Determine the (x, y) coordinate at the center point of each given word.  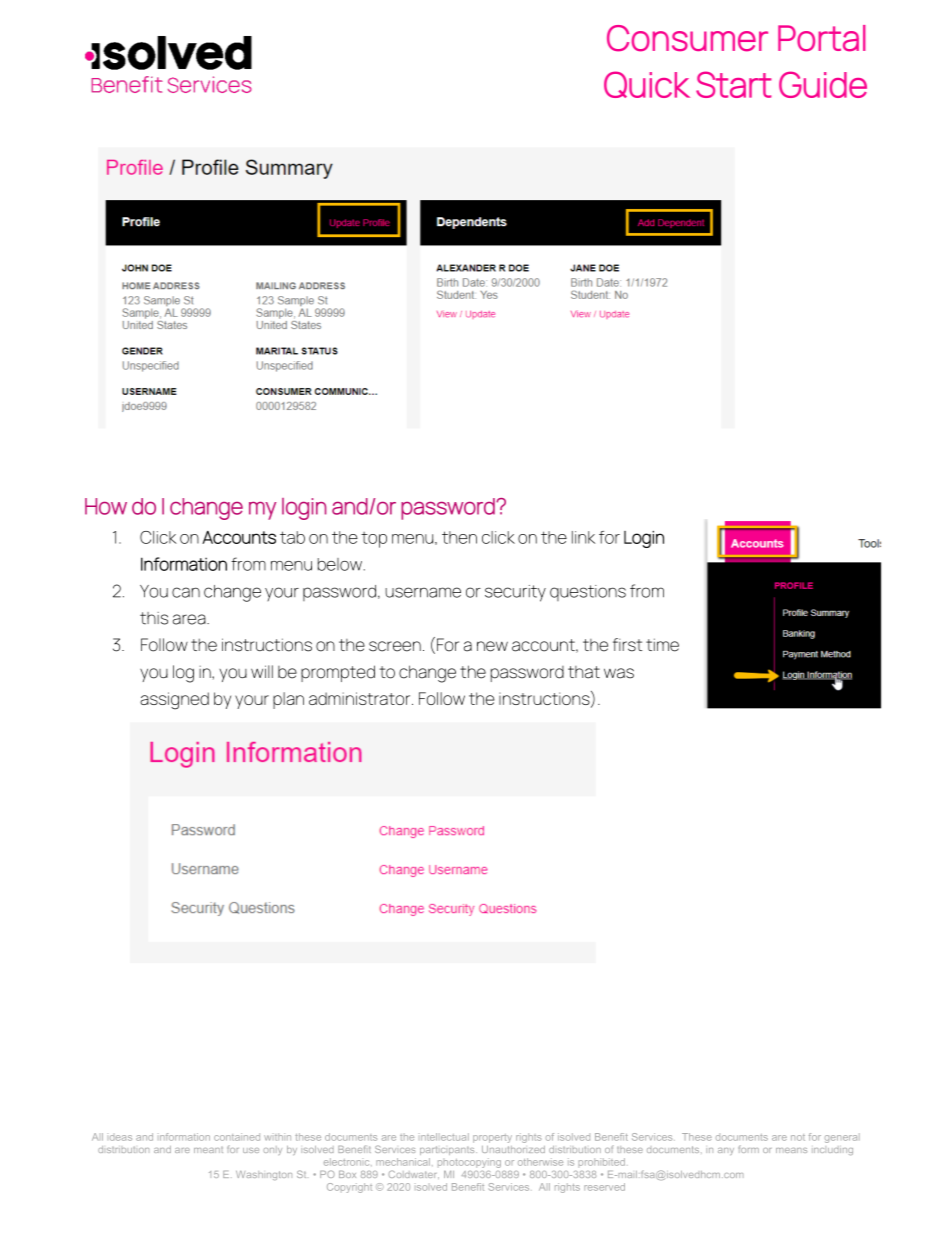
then (459, 537)
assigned (174, 701)
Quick (647, 84)
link (583, 537)
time (662, 645)
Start (734, 84)
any (726, 1151)
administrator (361, 698)
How (106, 506)
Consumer (687, 38)
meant (208, 1150)
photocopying (469, 1163)
